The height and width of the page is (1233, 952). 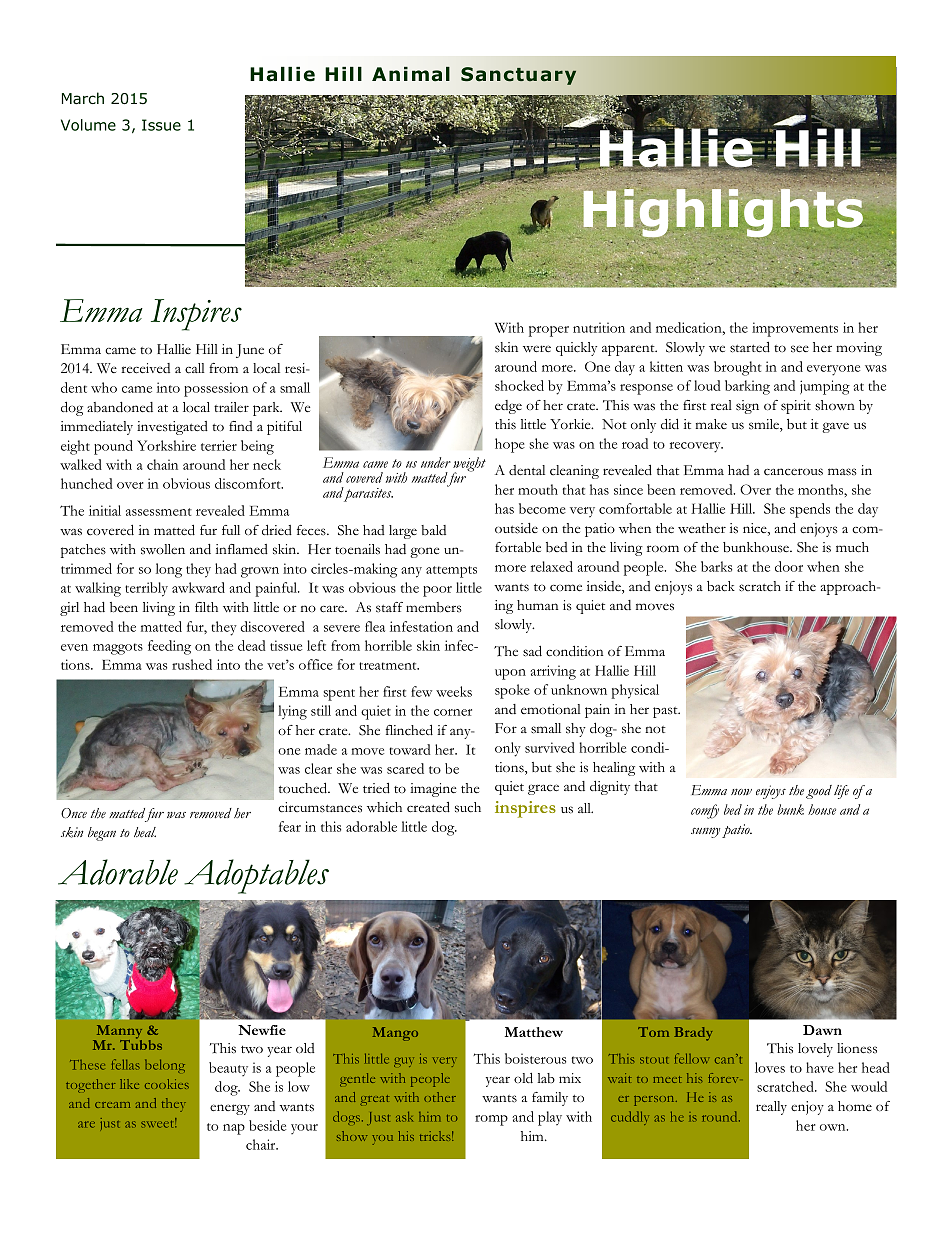 I want to click on Volume, so click(x=88, y=125).
